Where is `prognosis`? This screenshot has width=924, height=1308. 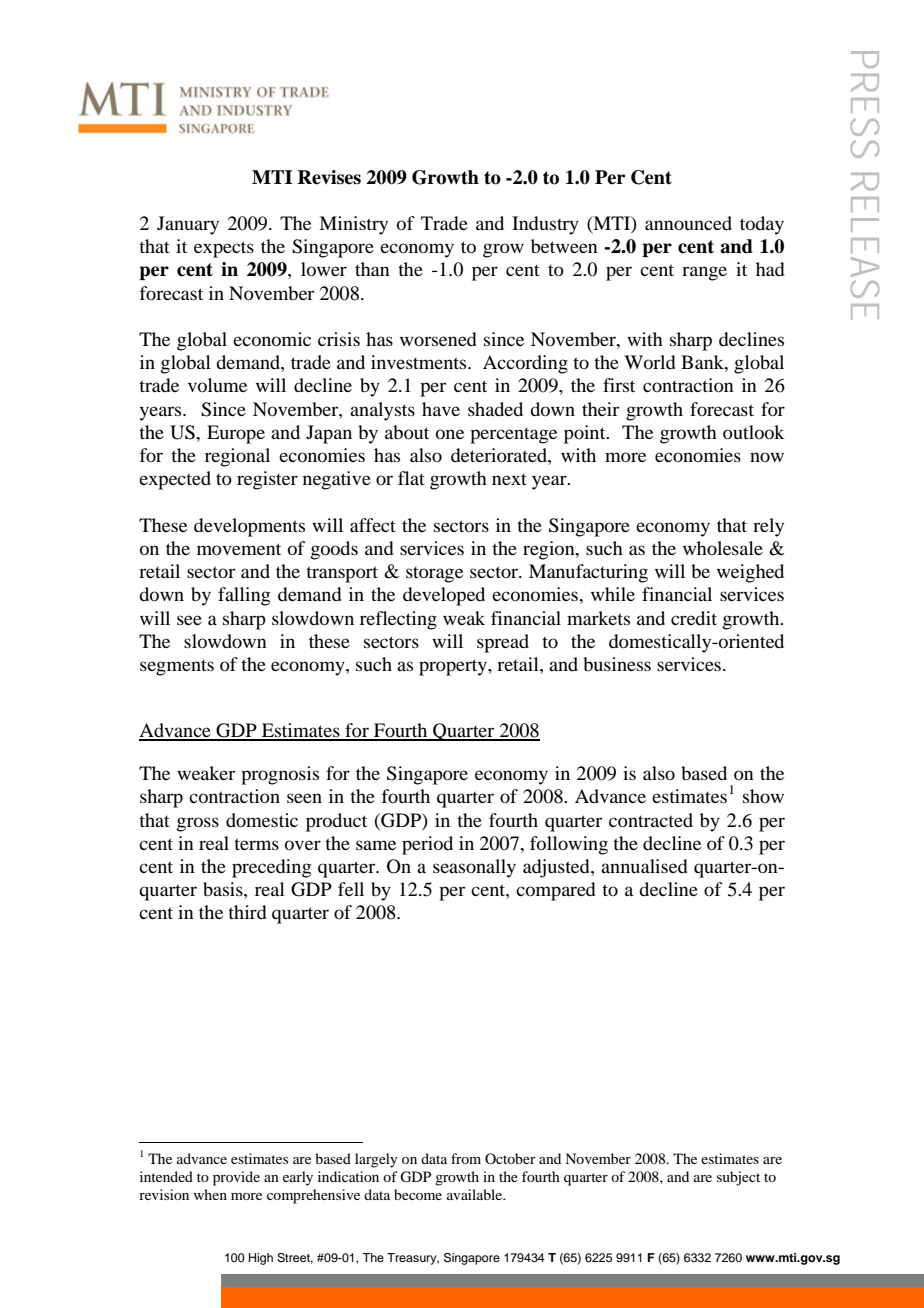
prognosis is located at coordinates (280, 775).
